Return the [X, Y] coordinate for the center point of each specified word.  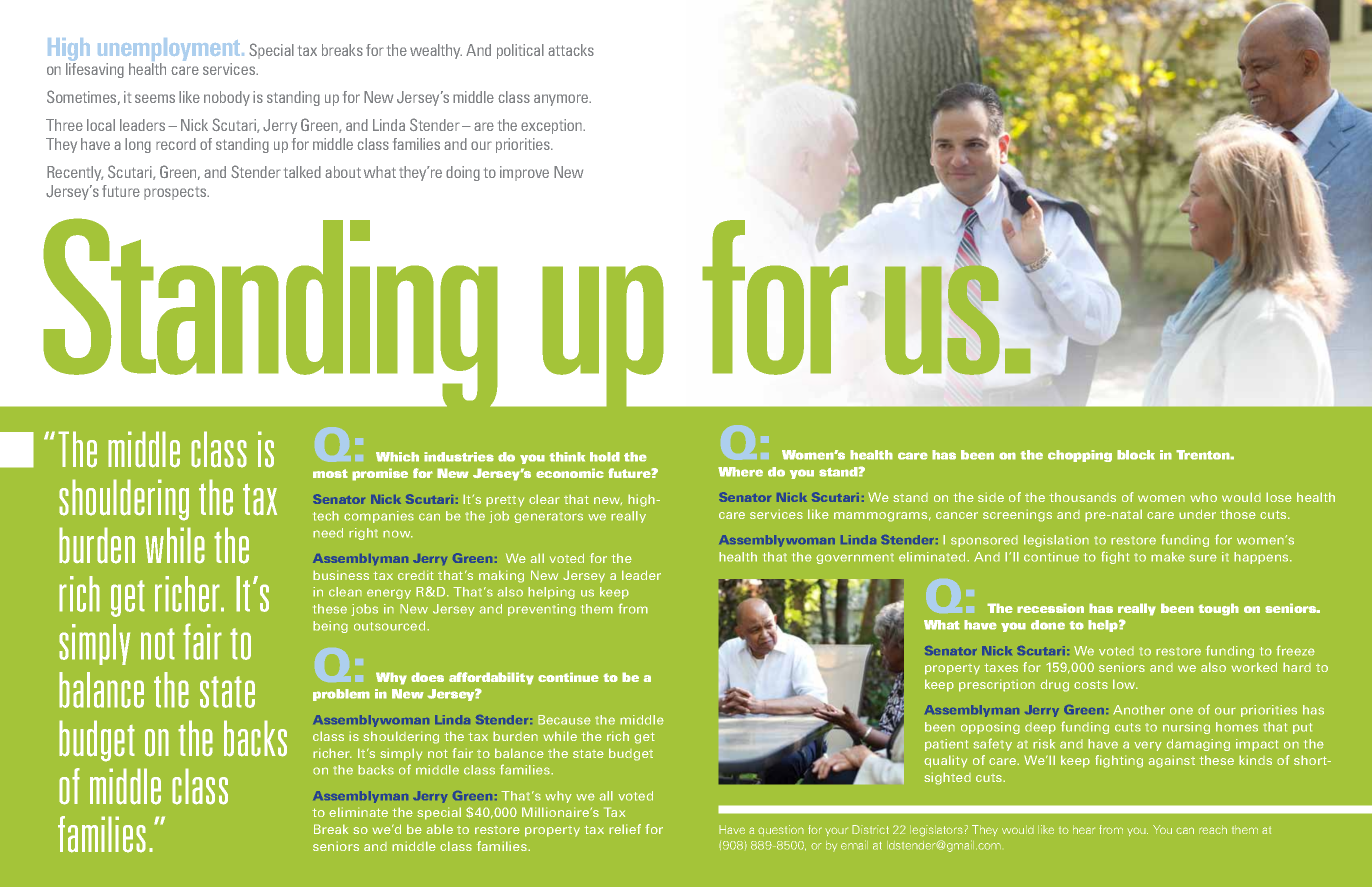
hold [605, 457]
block [1136, 455]
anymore [562, 100]
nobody [227, 98]
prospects [176, 193]
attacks [571, 50]
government [855, 558]
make [1168, 557]
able [440, 829]
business [341, 575]
